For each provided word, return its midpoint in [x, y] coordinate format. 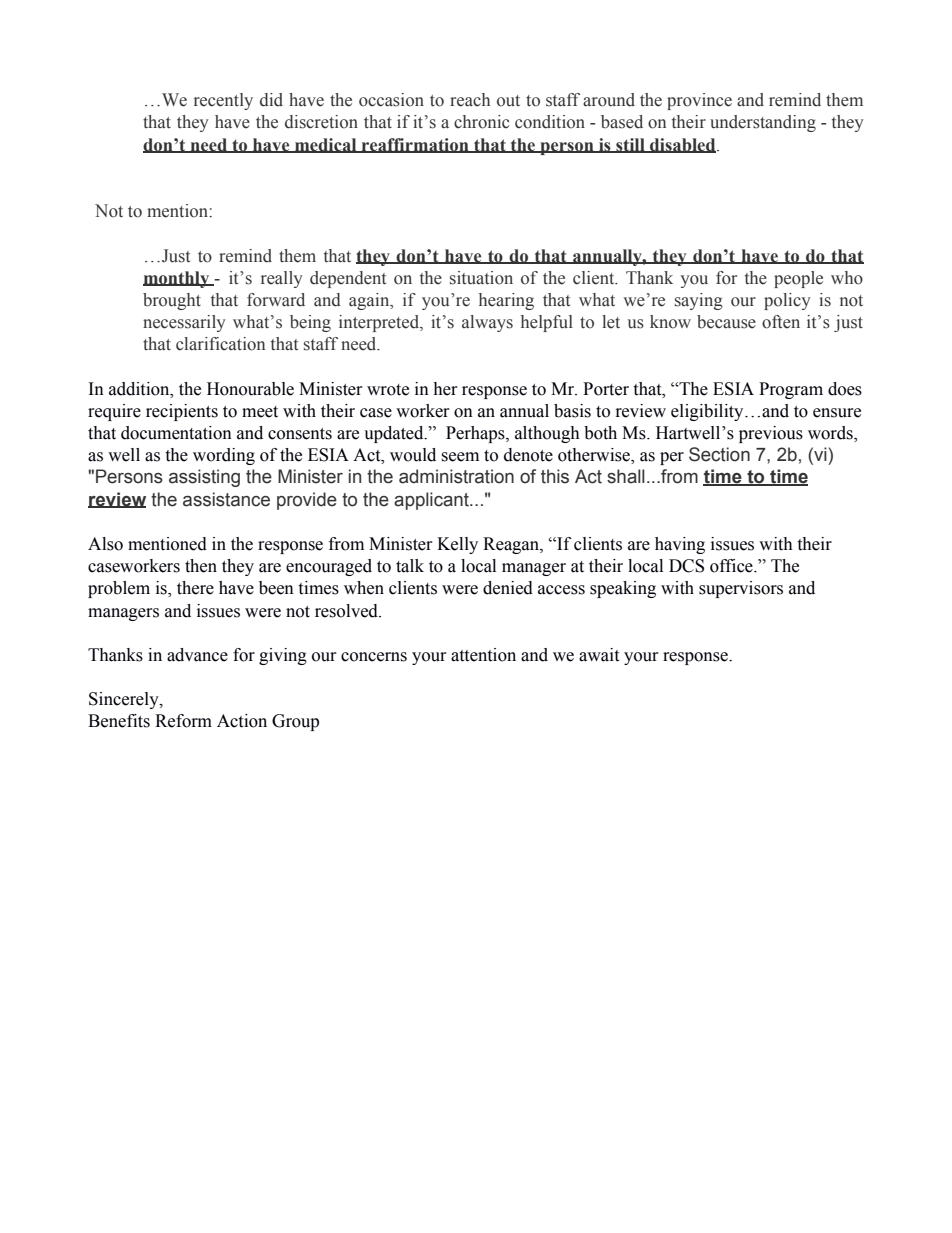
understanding [763, 123]
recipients [182, 412]
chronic [481, 122]
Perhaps [476, 434]
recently [223, 101]
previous [771, 434]
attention [483, 655]
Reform [183, 721]
